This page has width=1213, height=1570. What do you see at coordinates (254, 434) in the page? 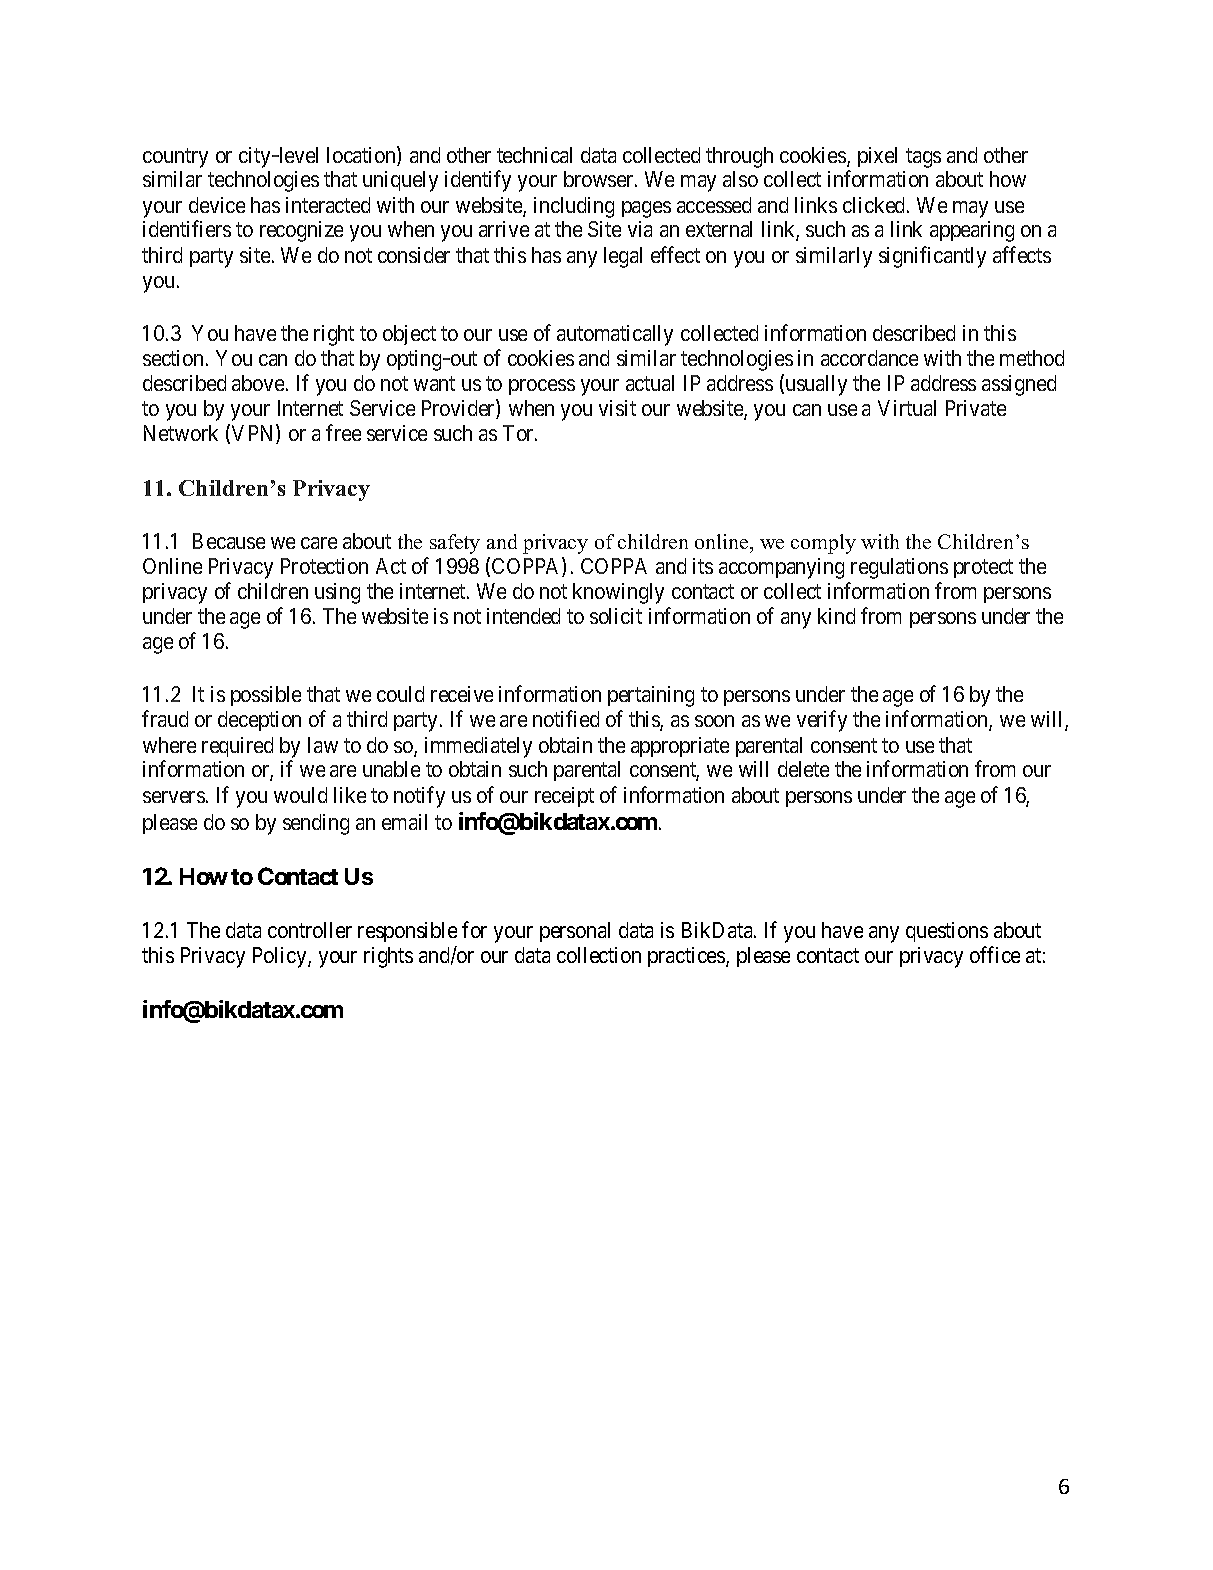
I see `VPN` at bounding box center [254, 434].
